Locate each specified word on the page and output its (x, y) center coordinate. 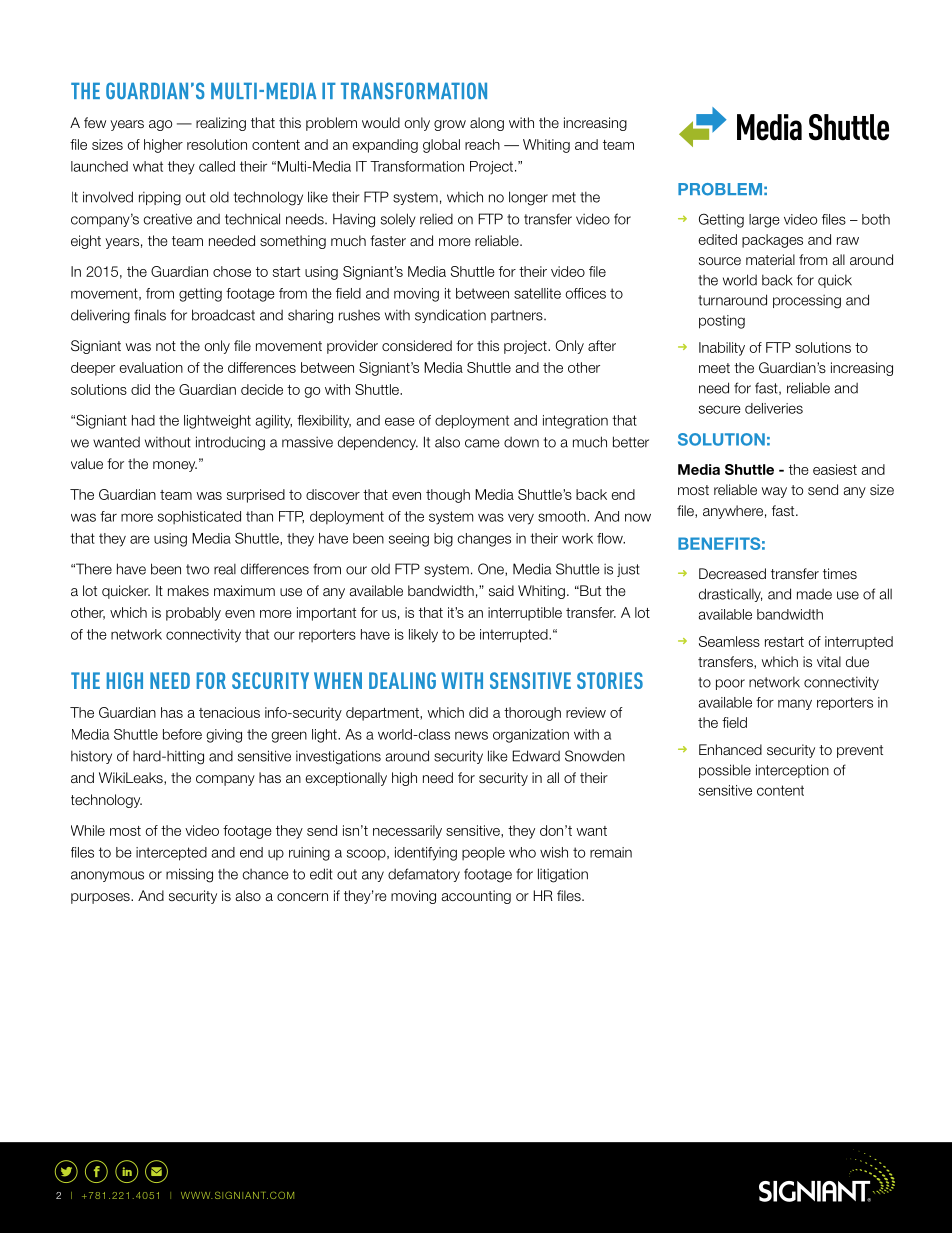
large (764, 221)
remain (611, 852)
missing (189, 875)
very (521, 519)
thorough (532, 714)
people (483, 854)
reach (482, 144)
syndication (450, 316)
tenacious (229, 712)
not (166, 346)
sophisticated (199, 517)
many (795, 704)
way (774, 492)
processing (807, 302)
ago (160, 125)
